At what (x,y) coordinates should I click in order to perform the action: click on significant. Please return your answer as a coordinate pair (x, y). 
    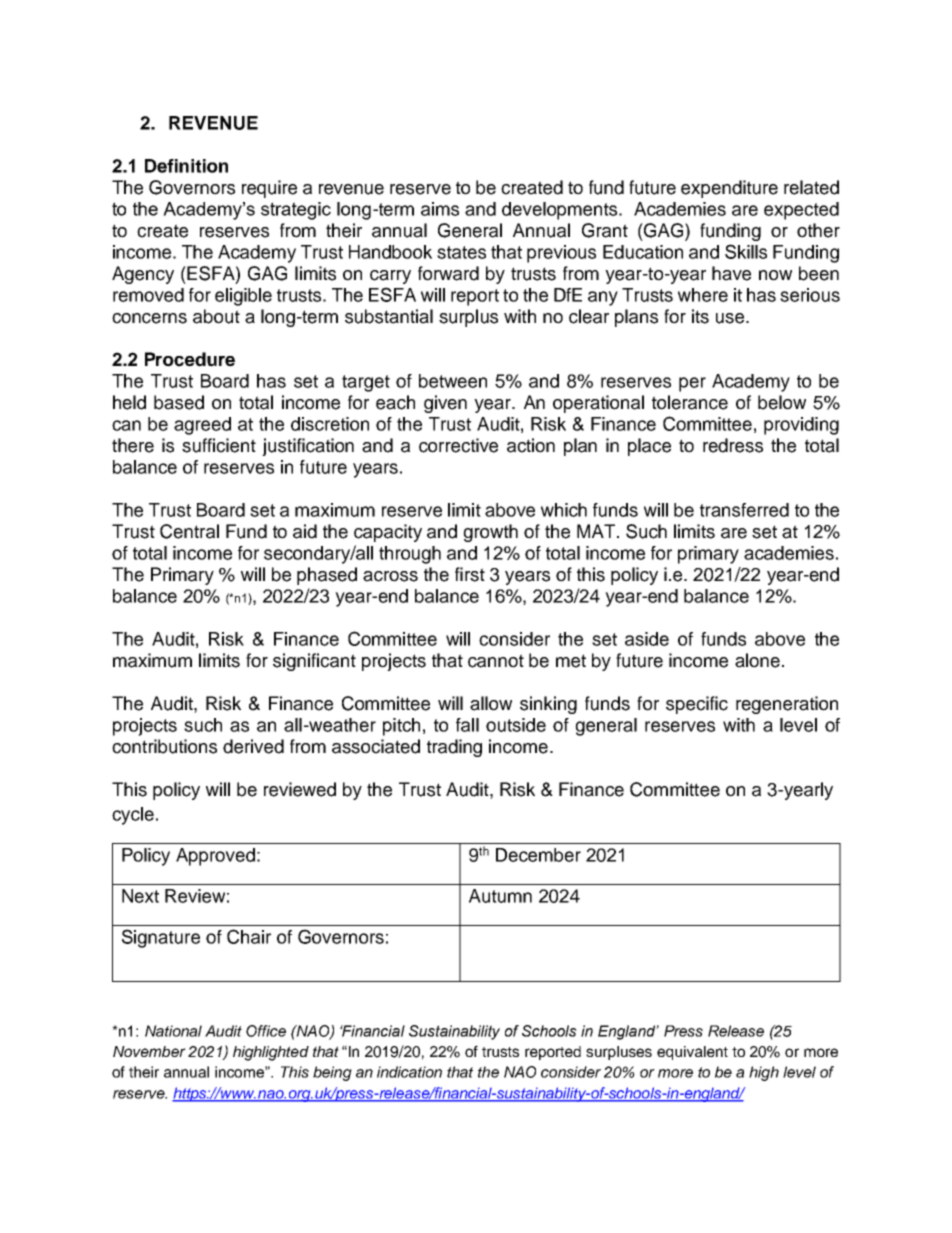
    Looking at the image, I should click on (314, 662).
